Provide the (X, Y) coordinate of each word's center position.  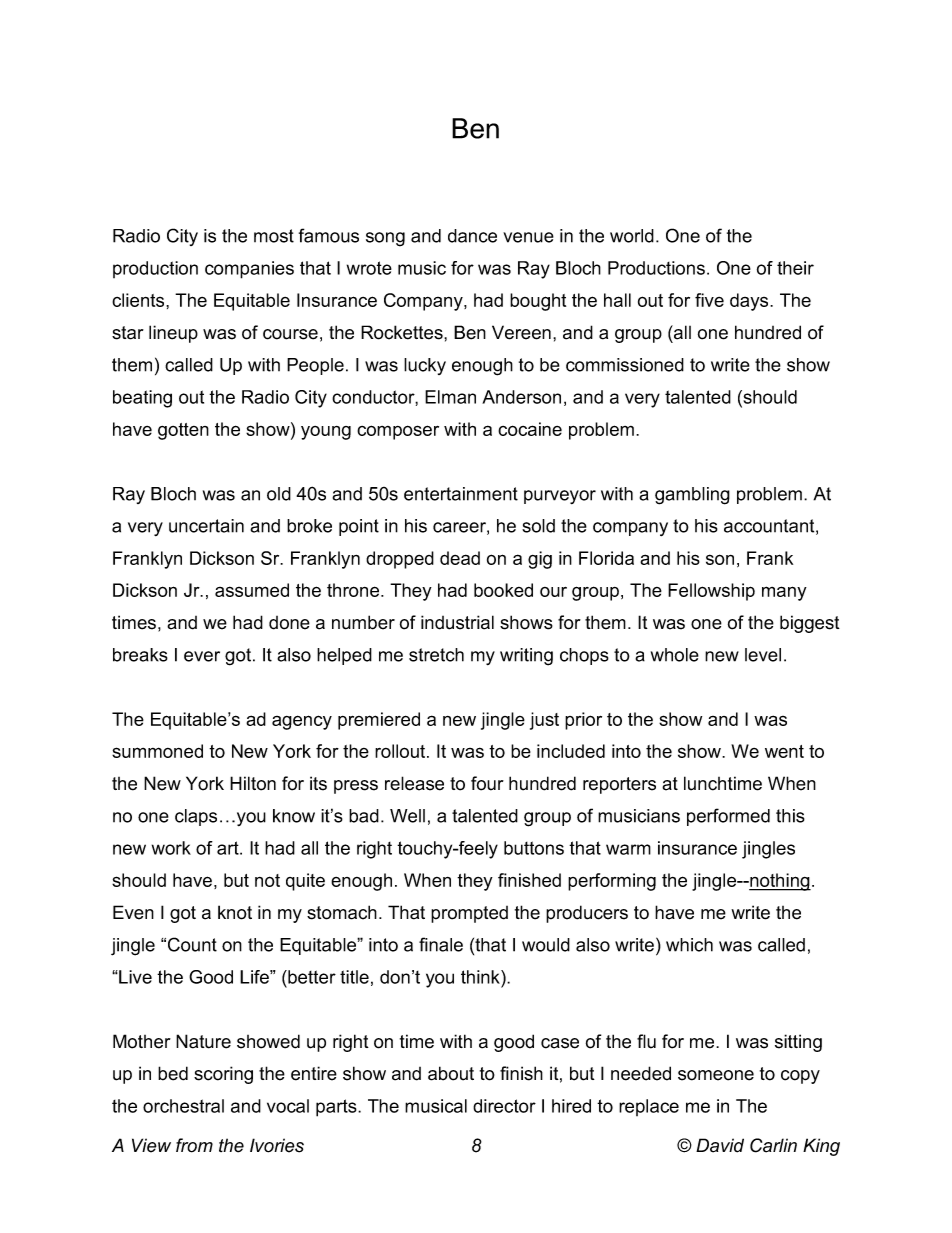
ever (202, 656)
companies (249, 270)
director (504, 1106)
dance (472, 236)
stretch (436, 655)
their (795, 268)
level (763, 655)
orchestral (183, 1106)
